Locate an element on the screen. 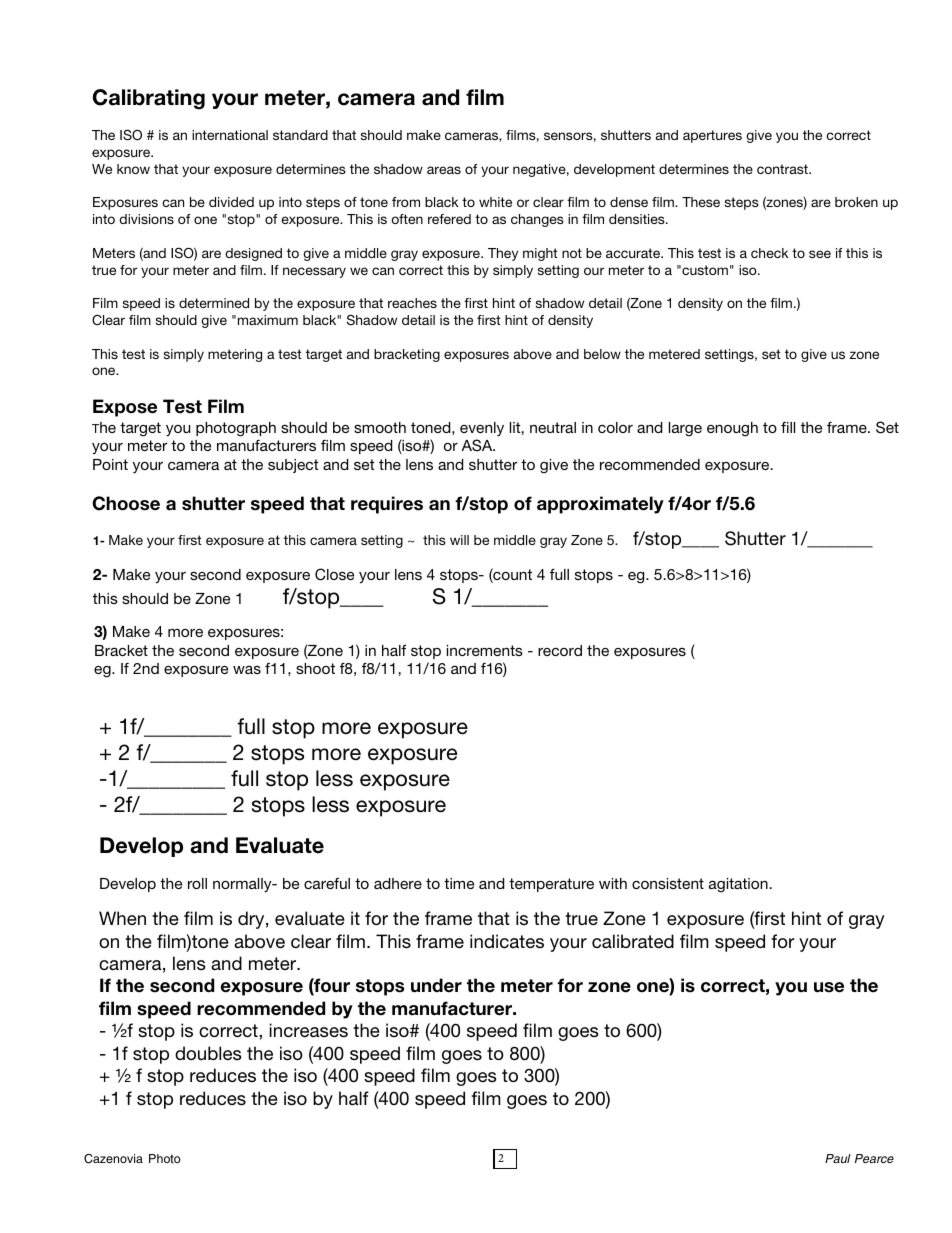  Expose is located at coordinates (125, 408).
